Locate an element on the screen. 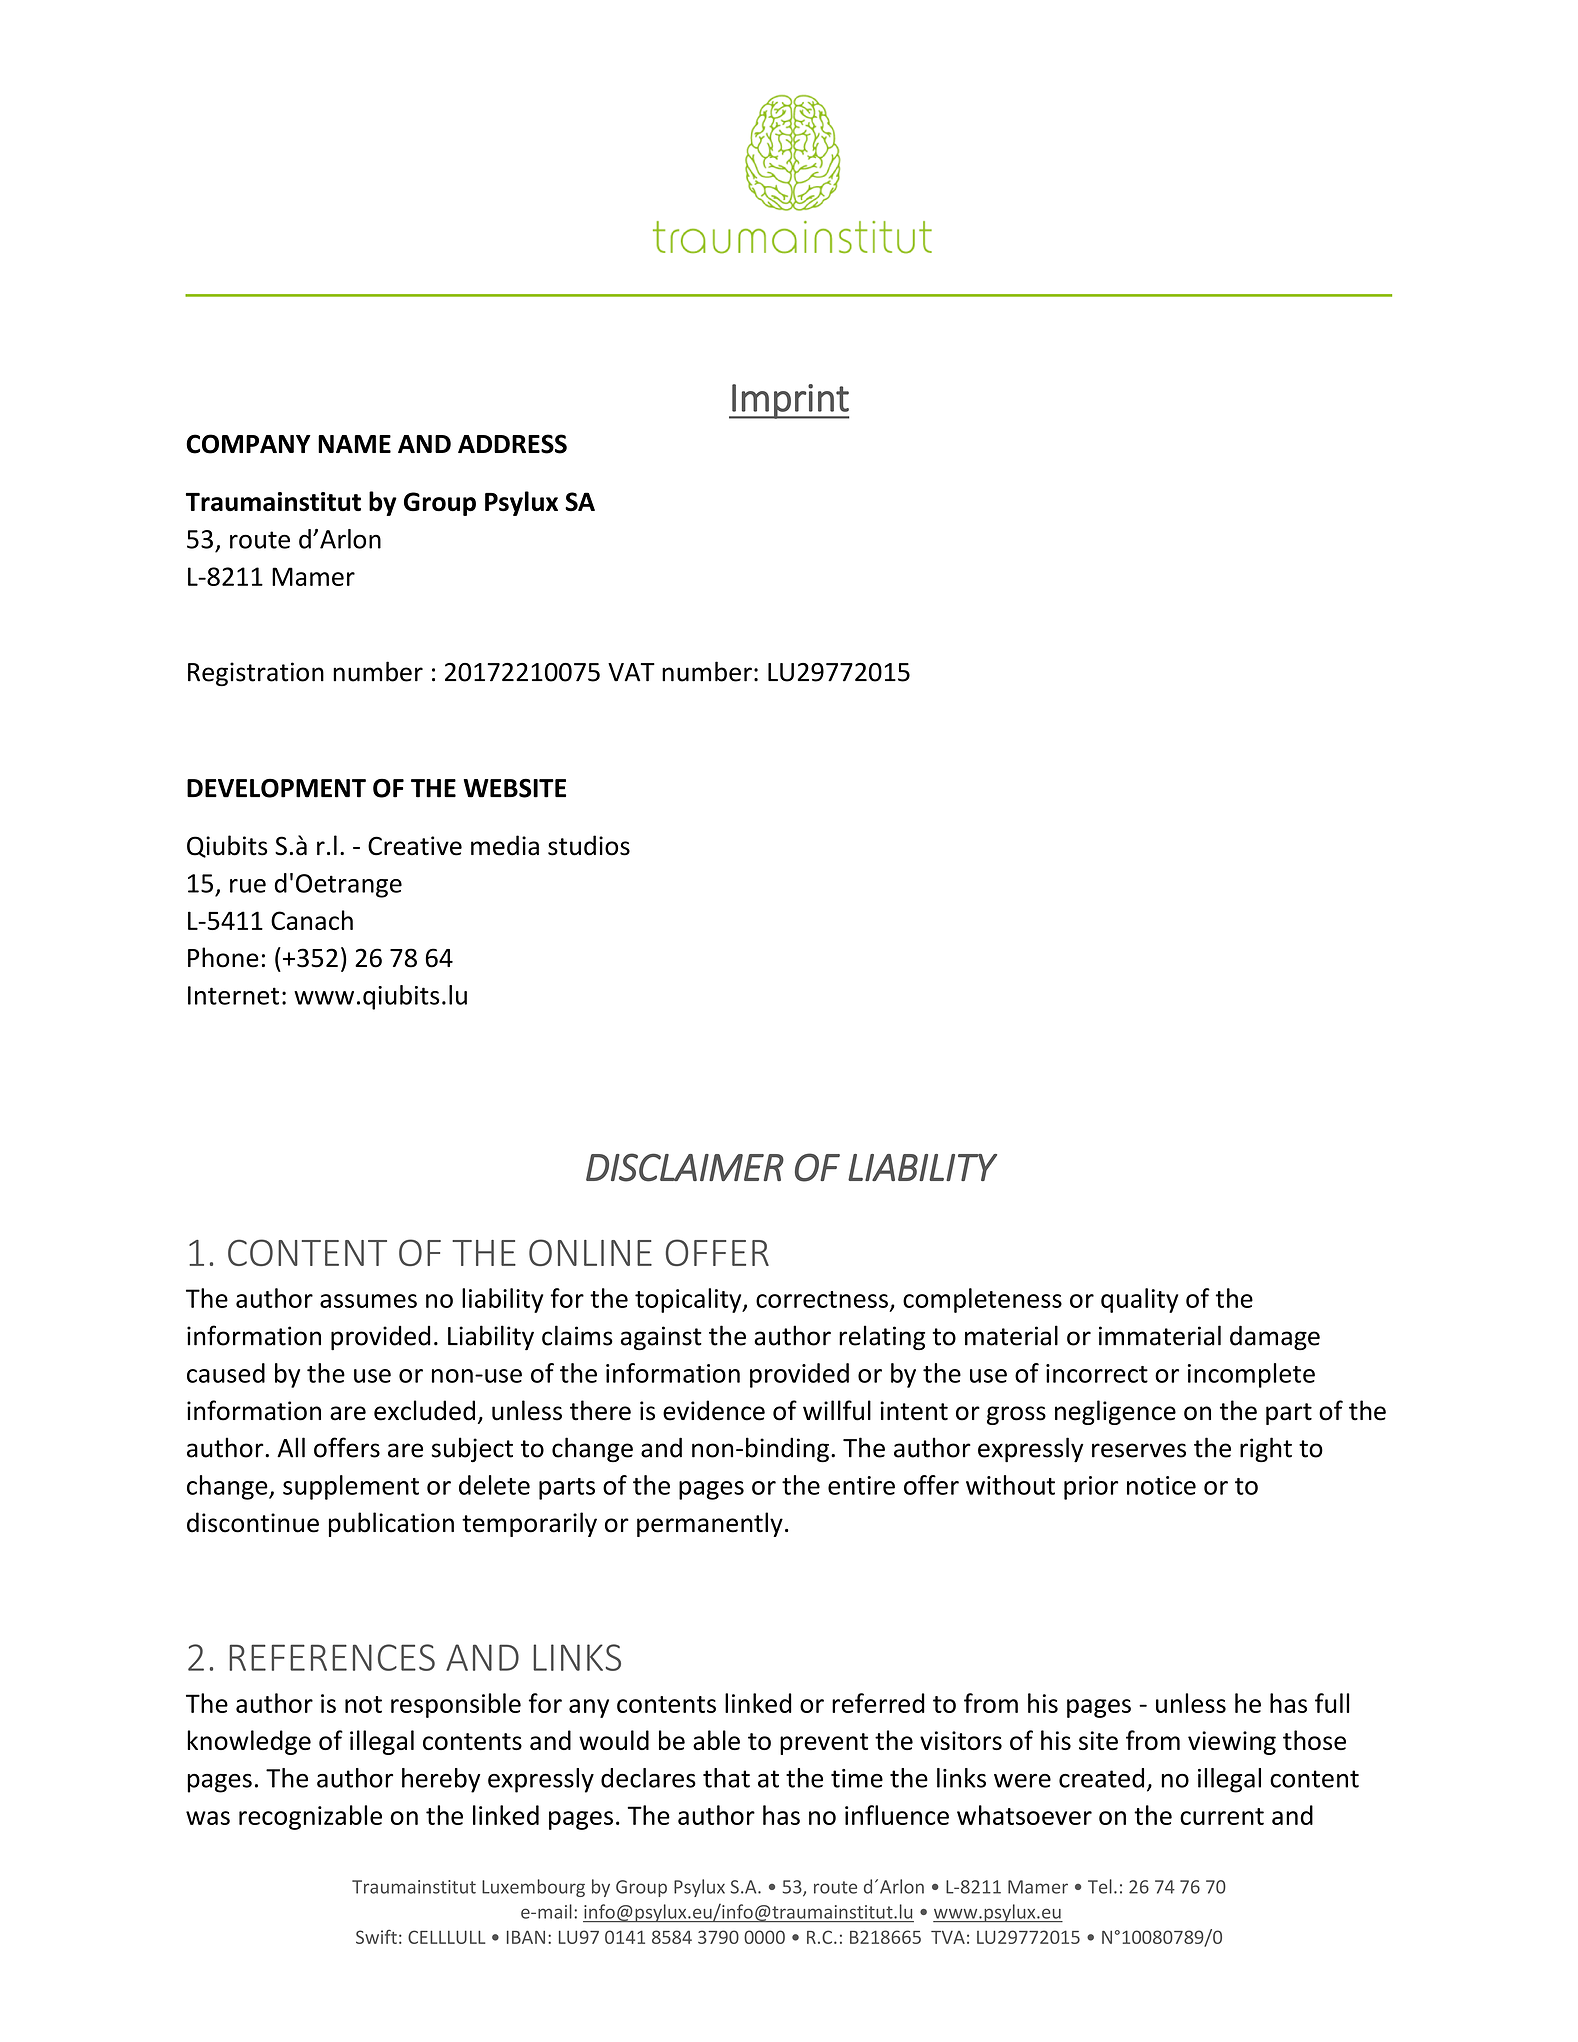 Image resolution: width=1578 pixels, height=2042 pixels. Imprint is located at coordinates (790, 401).
